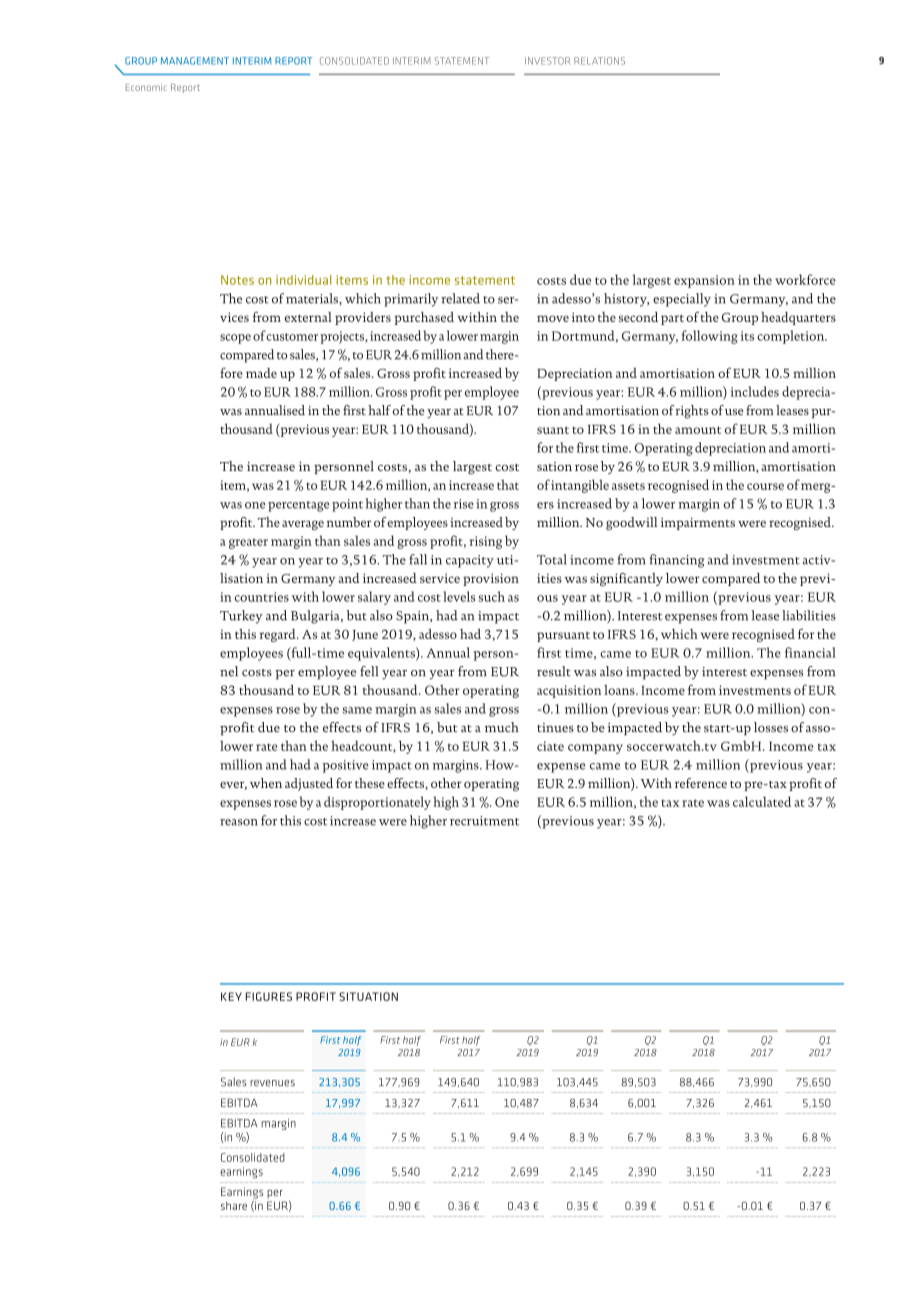 Image resolution: width=924 pixels, height=1308 pixels. I want to click on amount, so click(698, 430).
